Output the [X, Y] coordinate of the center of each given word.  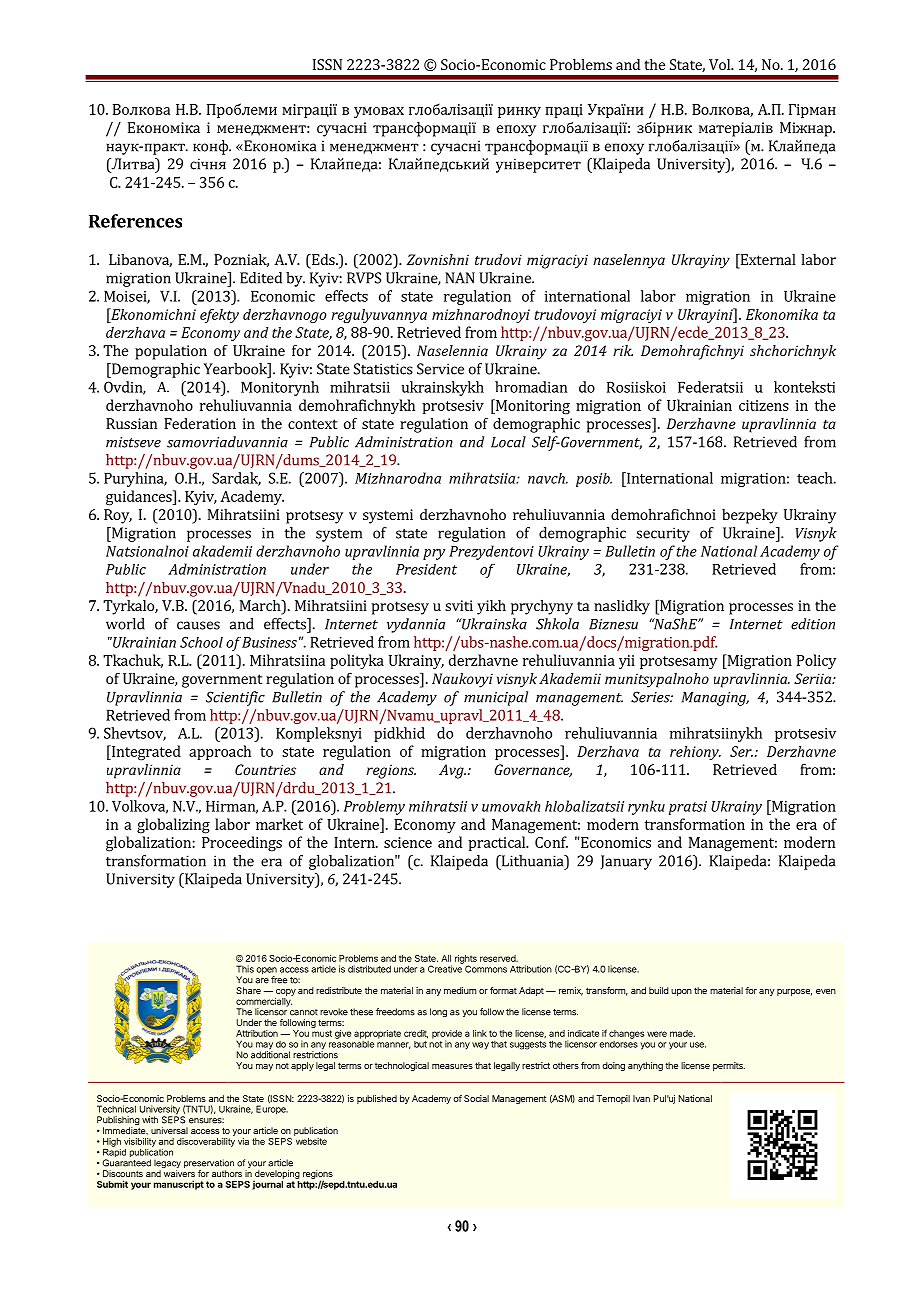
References [135, 221]
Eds [323, 261]
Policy [816, 661]
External [767, 261]
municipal [496, 698]
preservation [209, 1165]
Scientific [235, 698]
